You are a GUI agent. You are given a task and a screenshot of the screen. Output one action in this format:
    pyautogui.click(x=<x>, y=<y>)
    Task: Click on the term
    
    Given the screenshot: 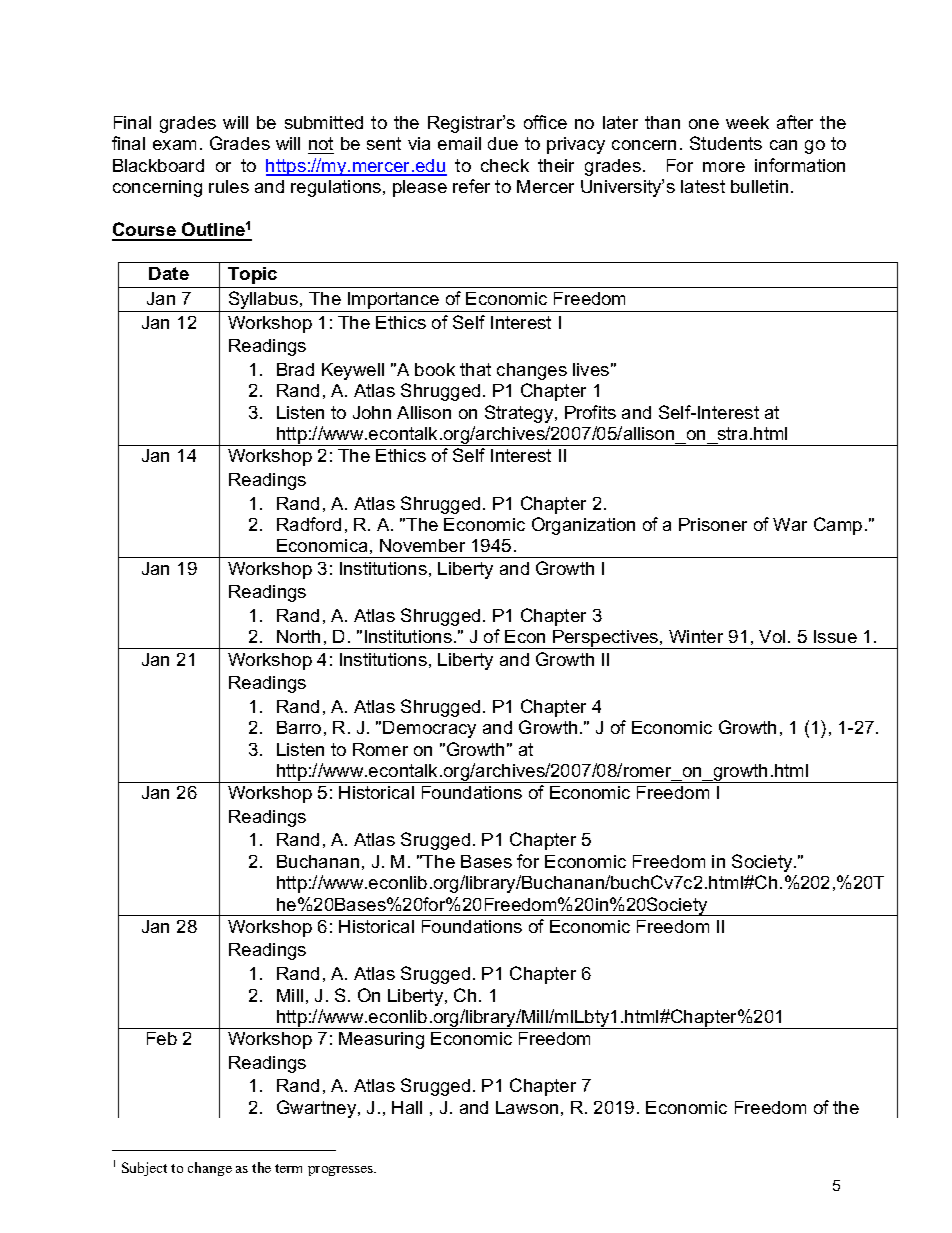 What is the action you would take?
    pyautogui.click(x=288, y=1168)
